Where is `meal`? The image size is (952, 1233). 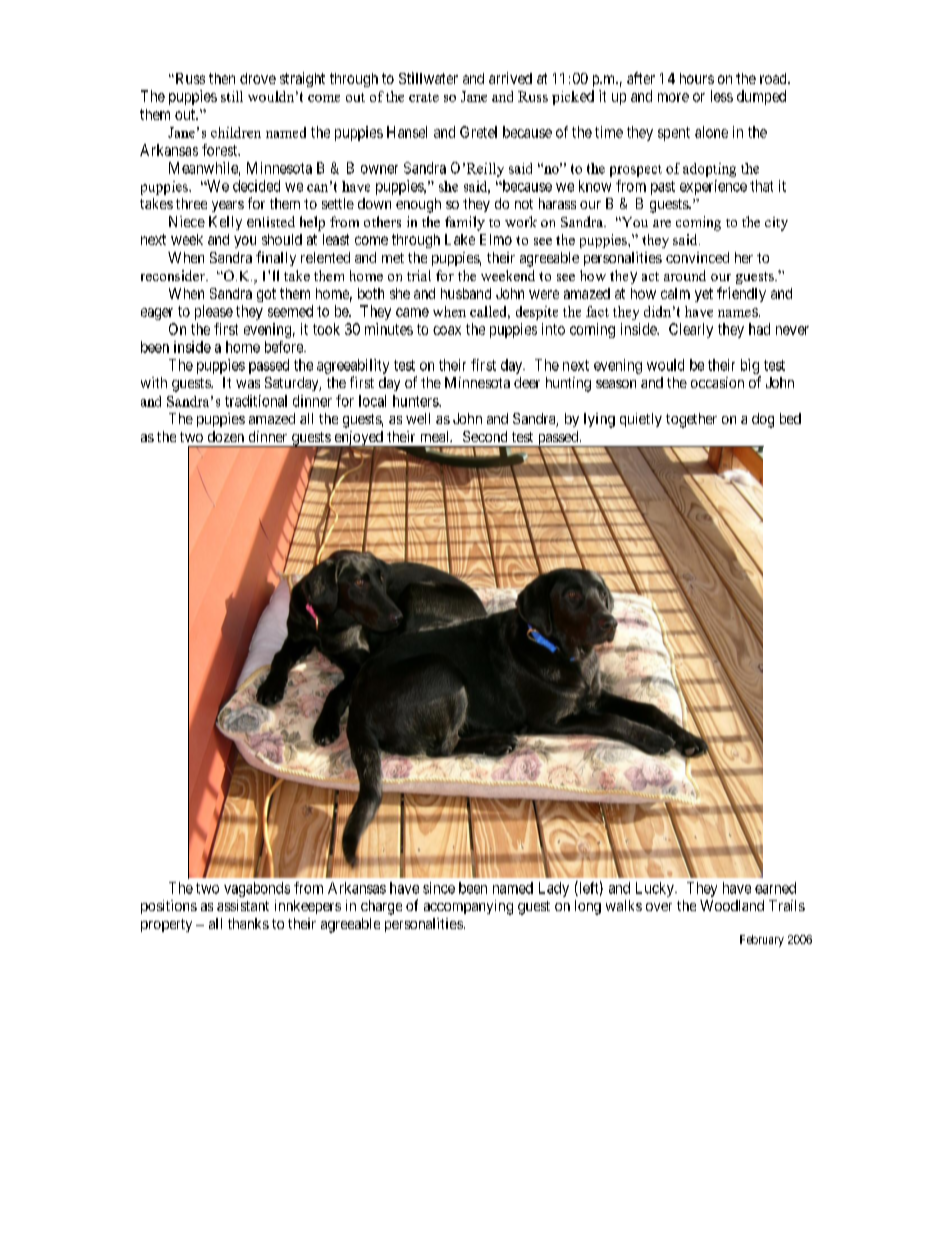 meal is located at coordinates (436, 436).
